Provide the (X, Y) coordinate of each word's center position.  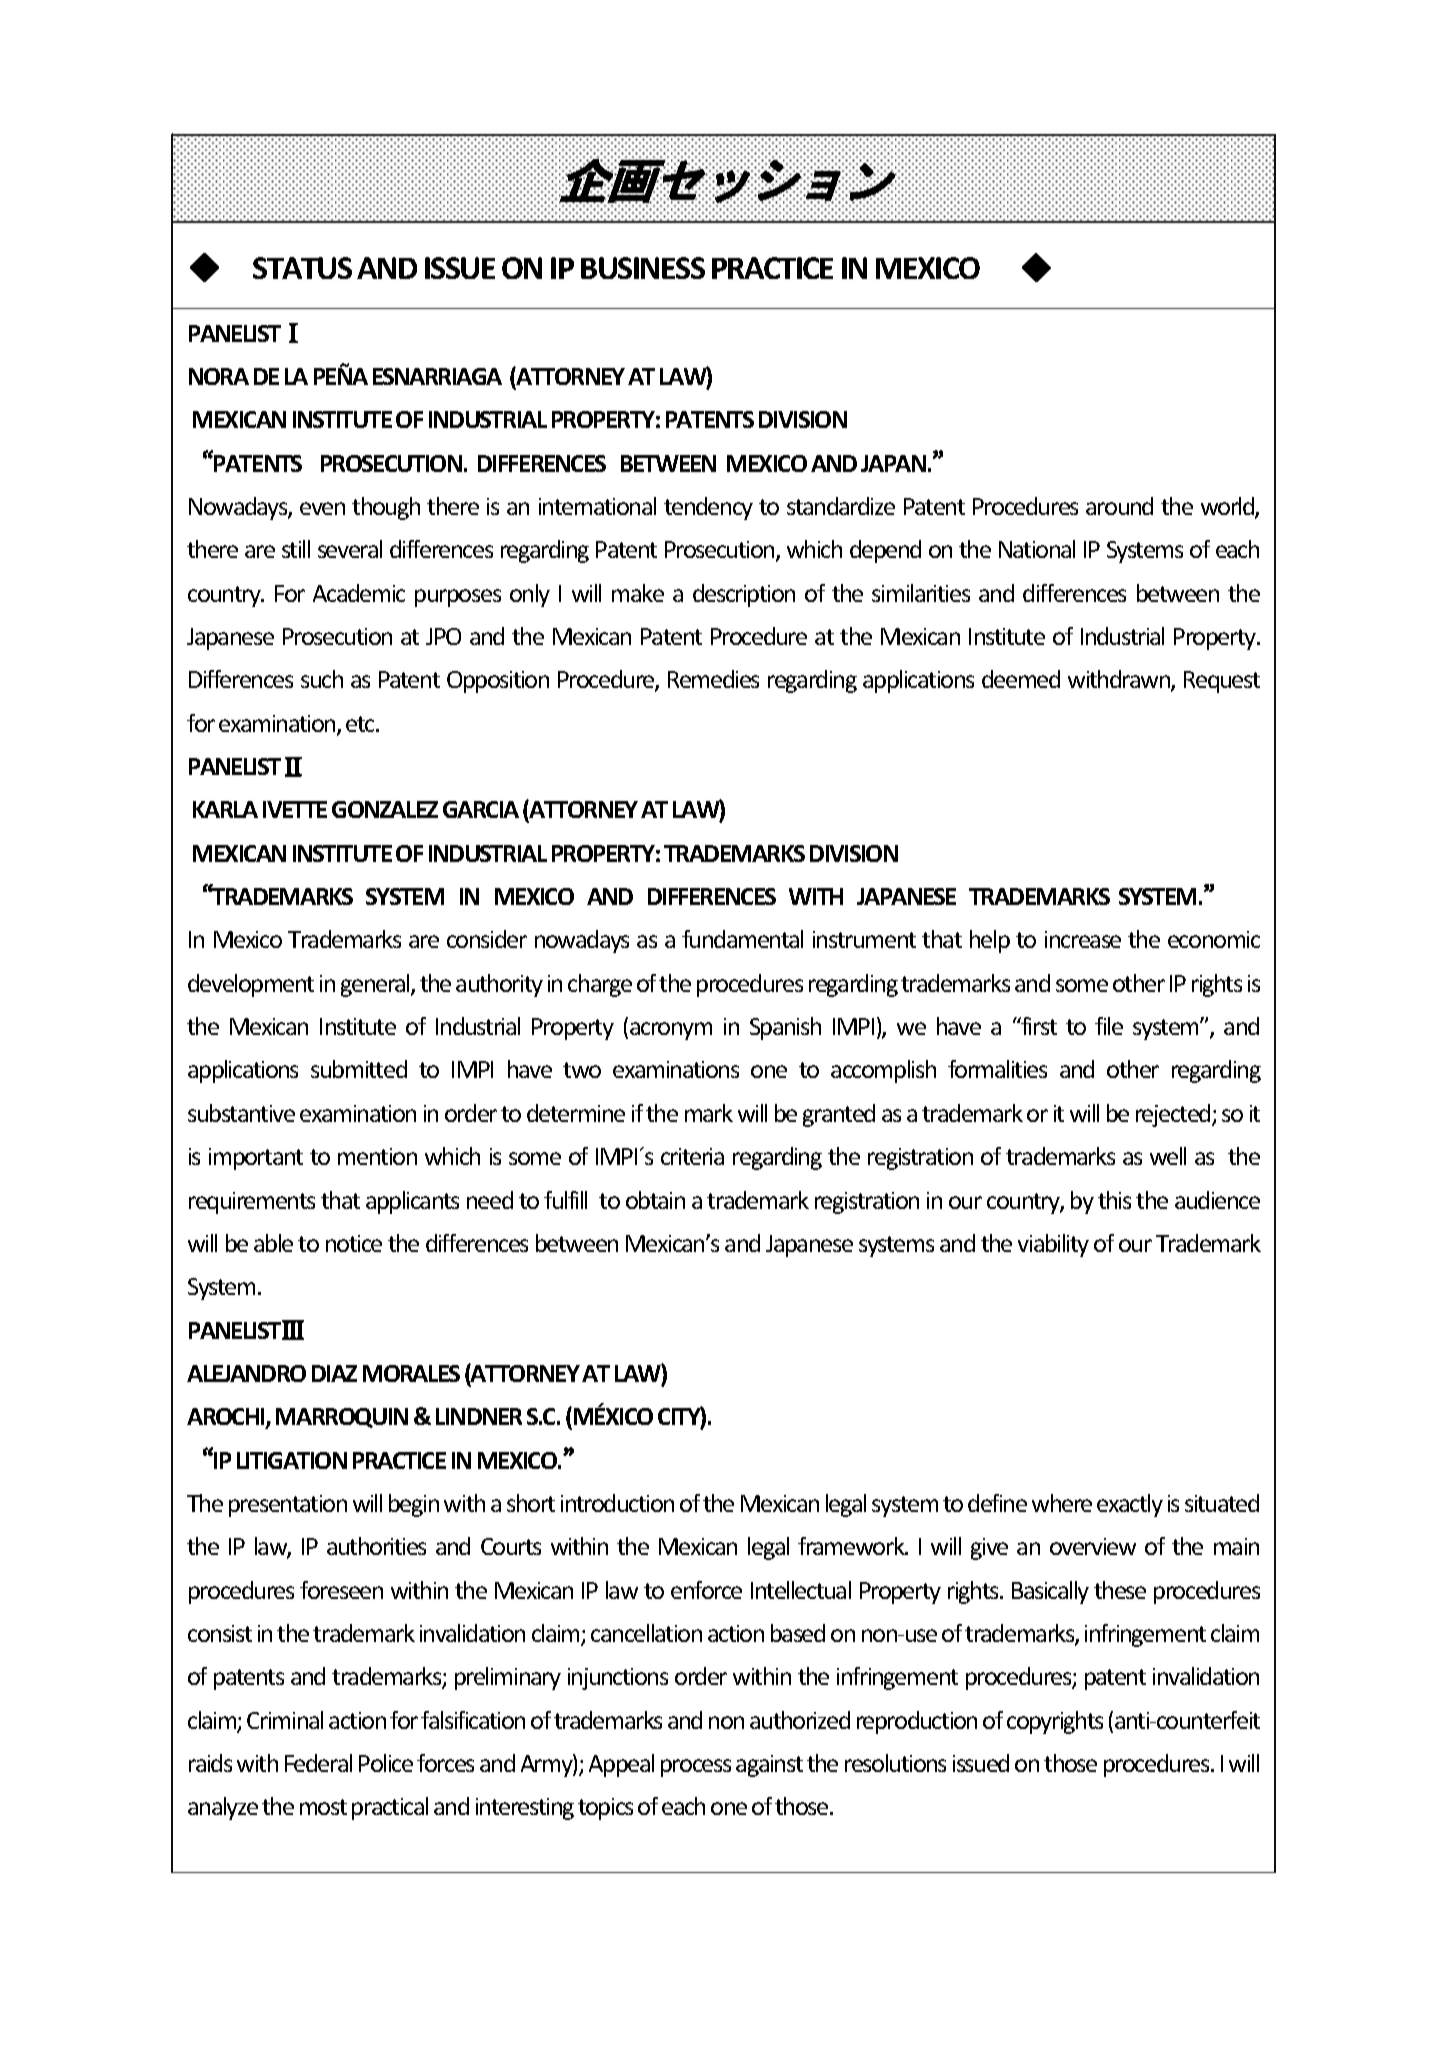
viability (1053, 1245)
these (1120, 1590)
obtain (655, 1200)
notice (354, 1243)
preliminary (508, 1678)
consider (487, 939)
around (1119, 506)
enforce (706, 1590)
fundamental (742, 939)
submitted (359, 1069)
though (386, 508)
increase (1083, 939)
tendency (708, 508)
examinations (676, 1069)
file (1109, 1026)
